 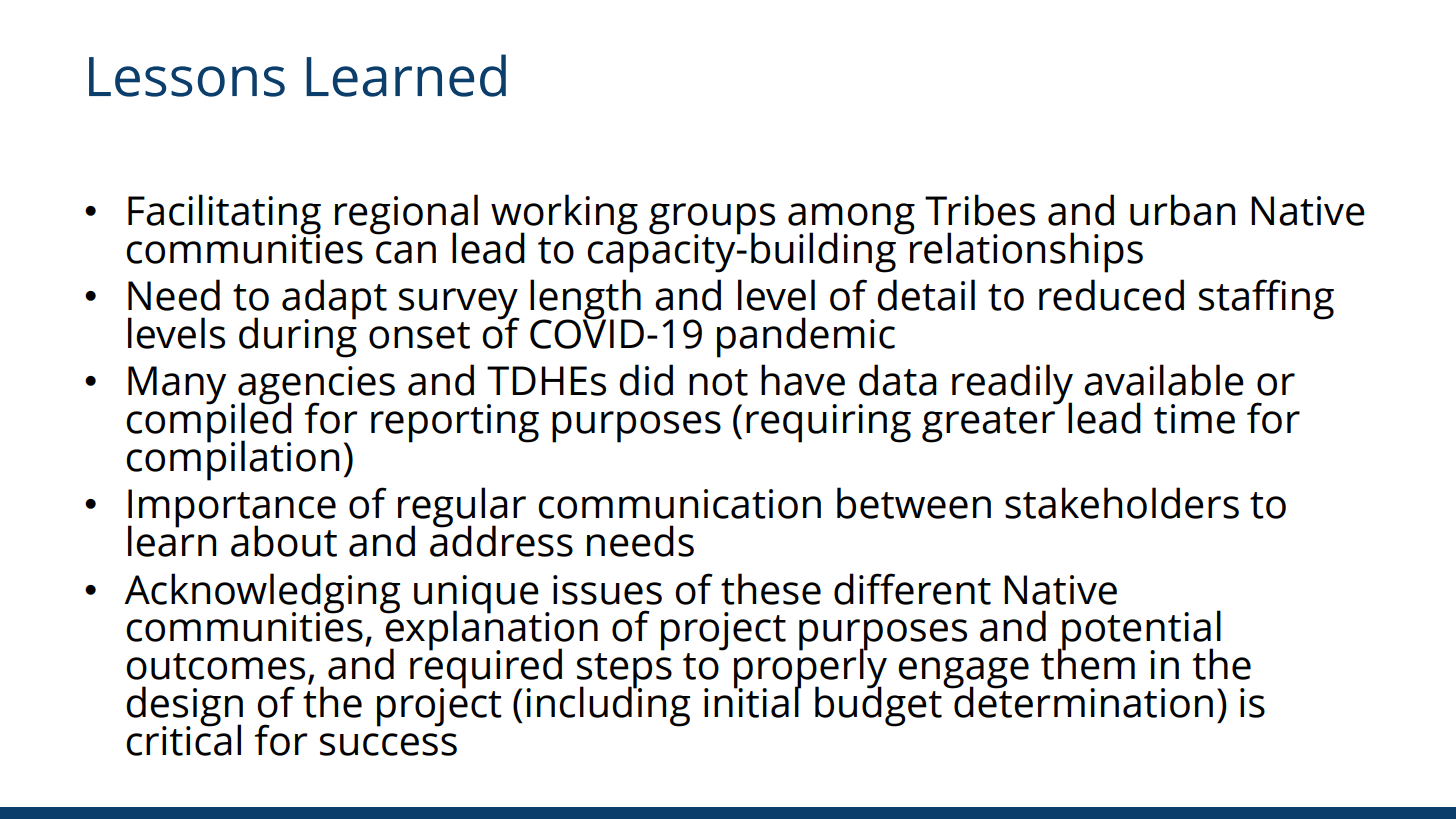 I want to click on reduced, so click(x=1111, y=295).
